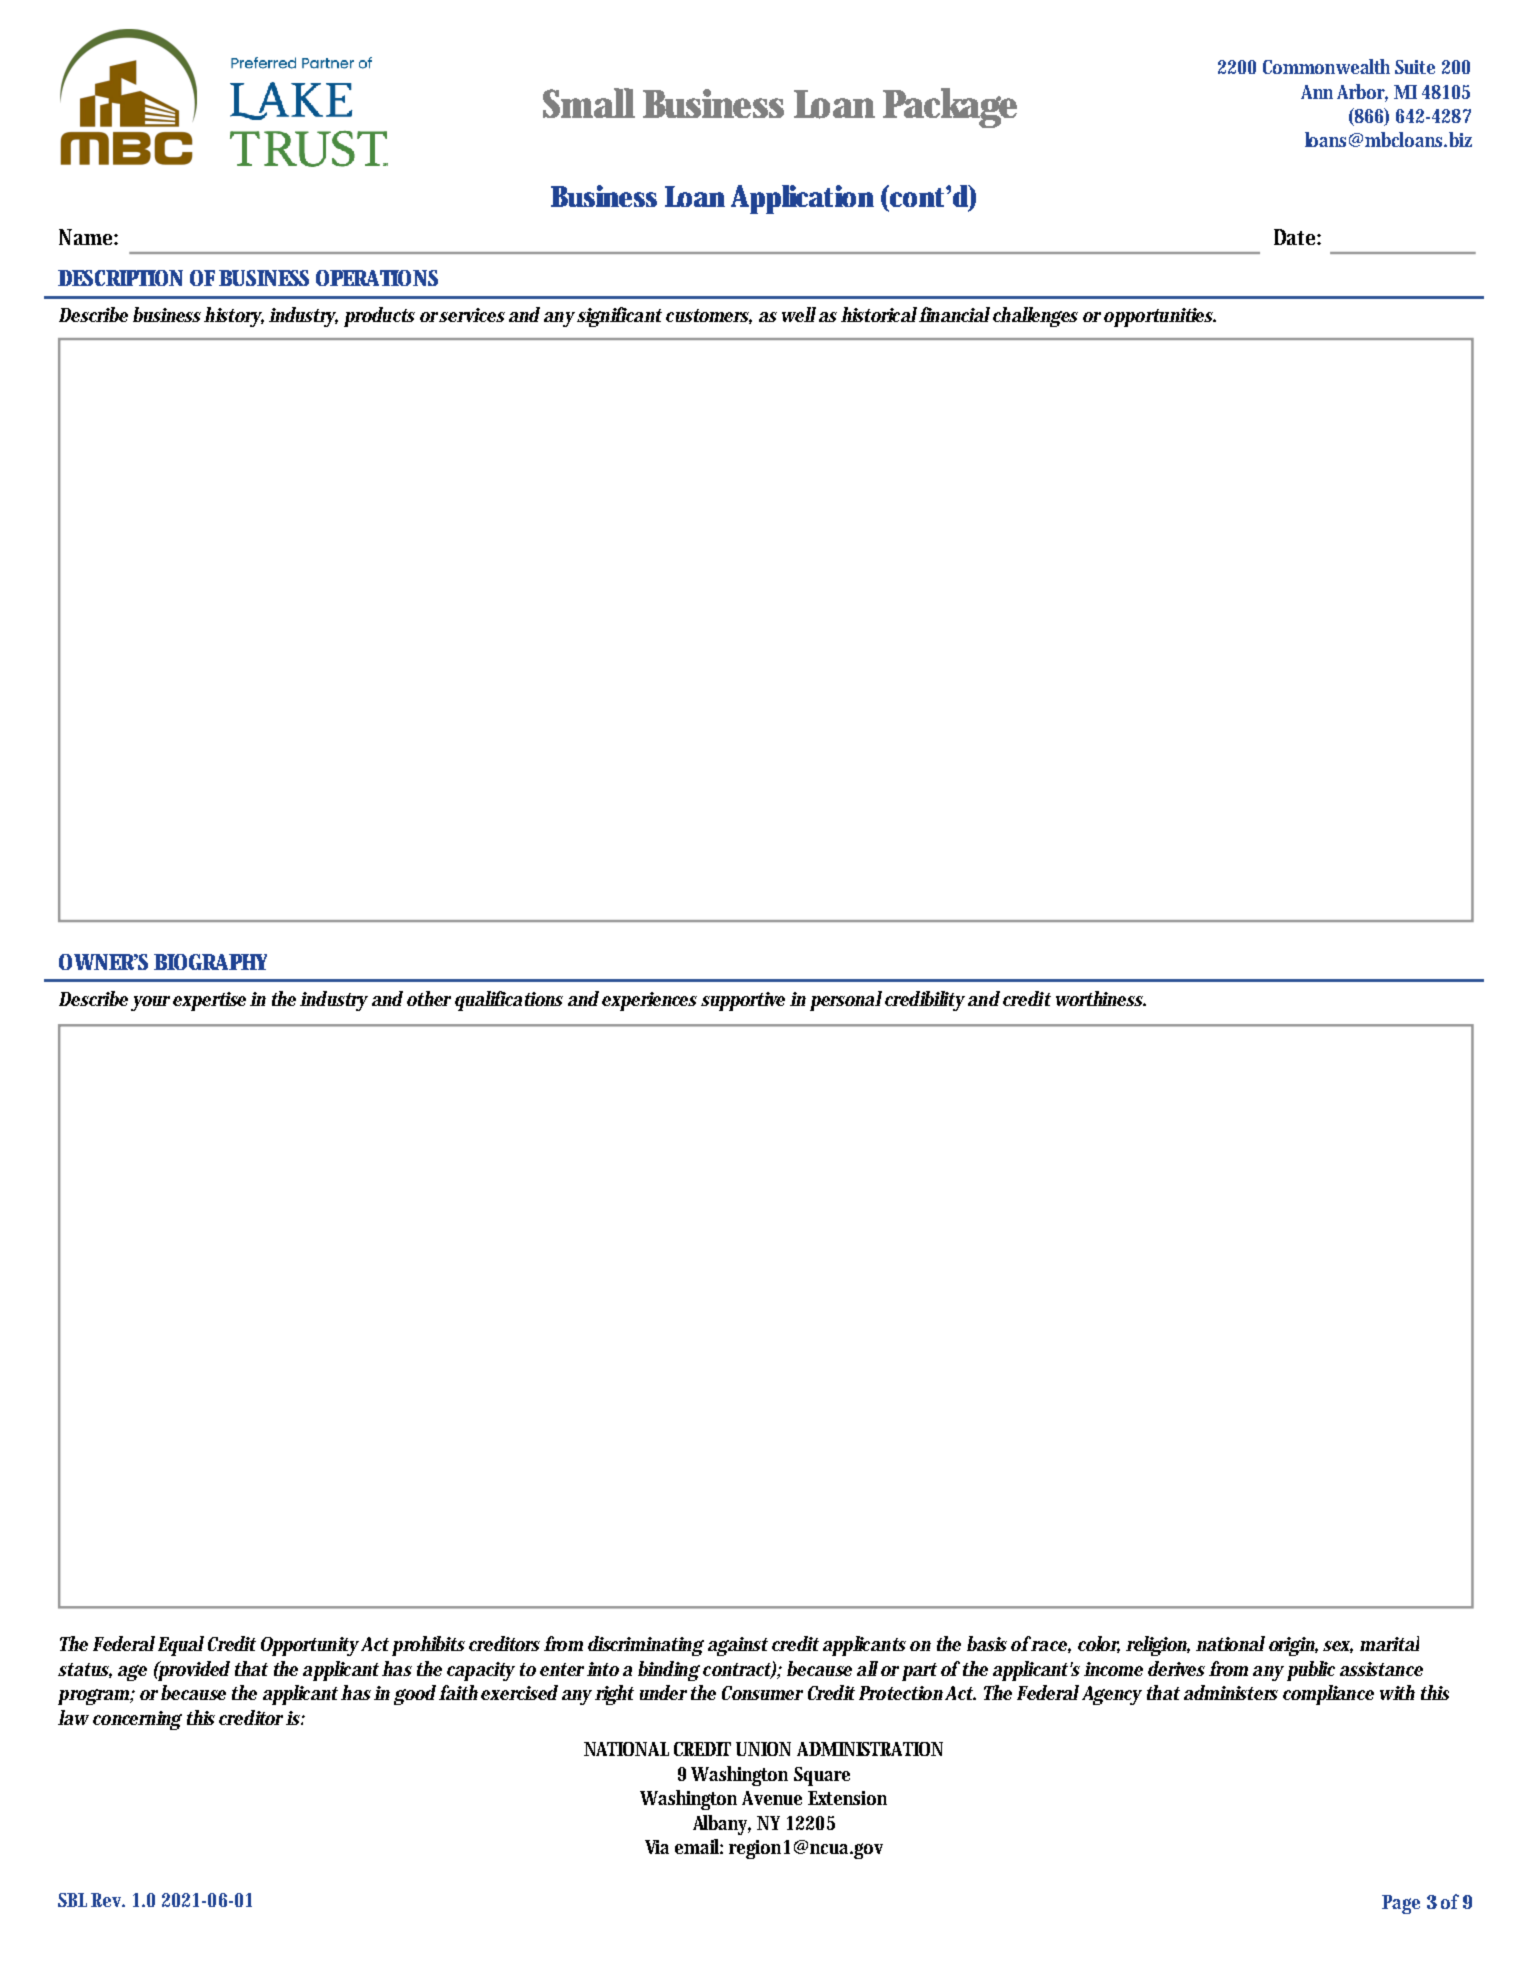 The image size is (1530, 1979). What do you see at coordinates (802, 199) in the screenshot?
I see `Application` at bounding box center [802, 199].
